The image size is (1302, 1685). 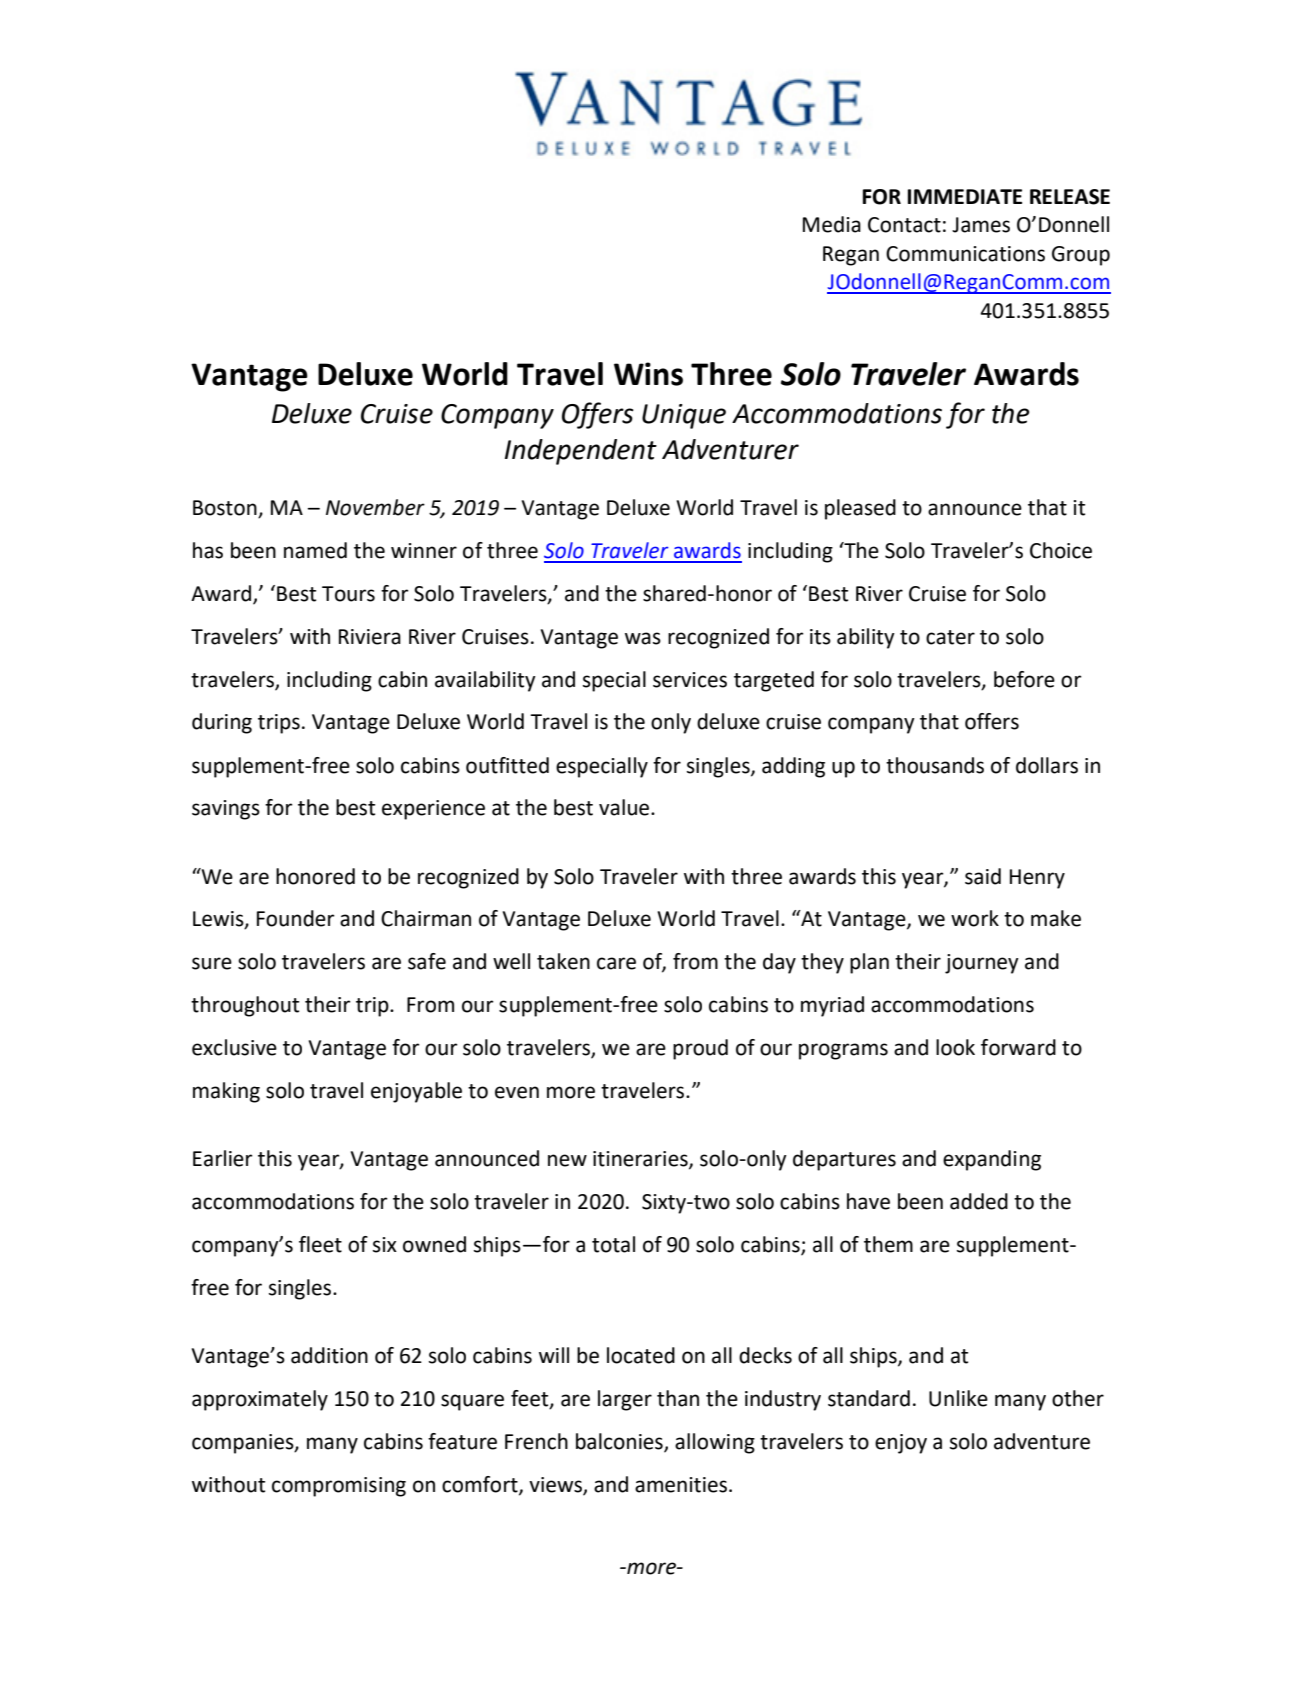 What do you see at coordinates (648, 374) in the image?
I see `Wins` at bounding box center [648, 374].
